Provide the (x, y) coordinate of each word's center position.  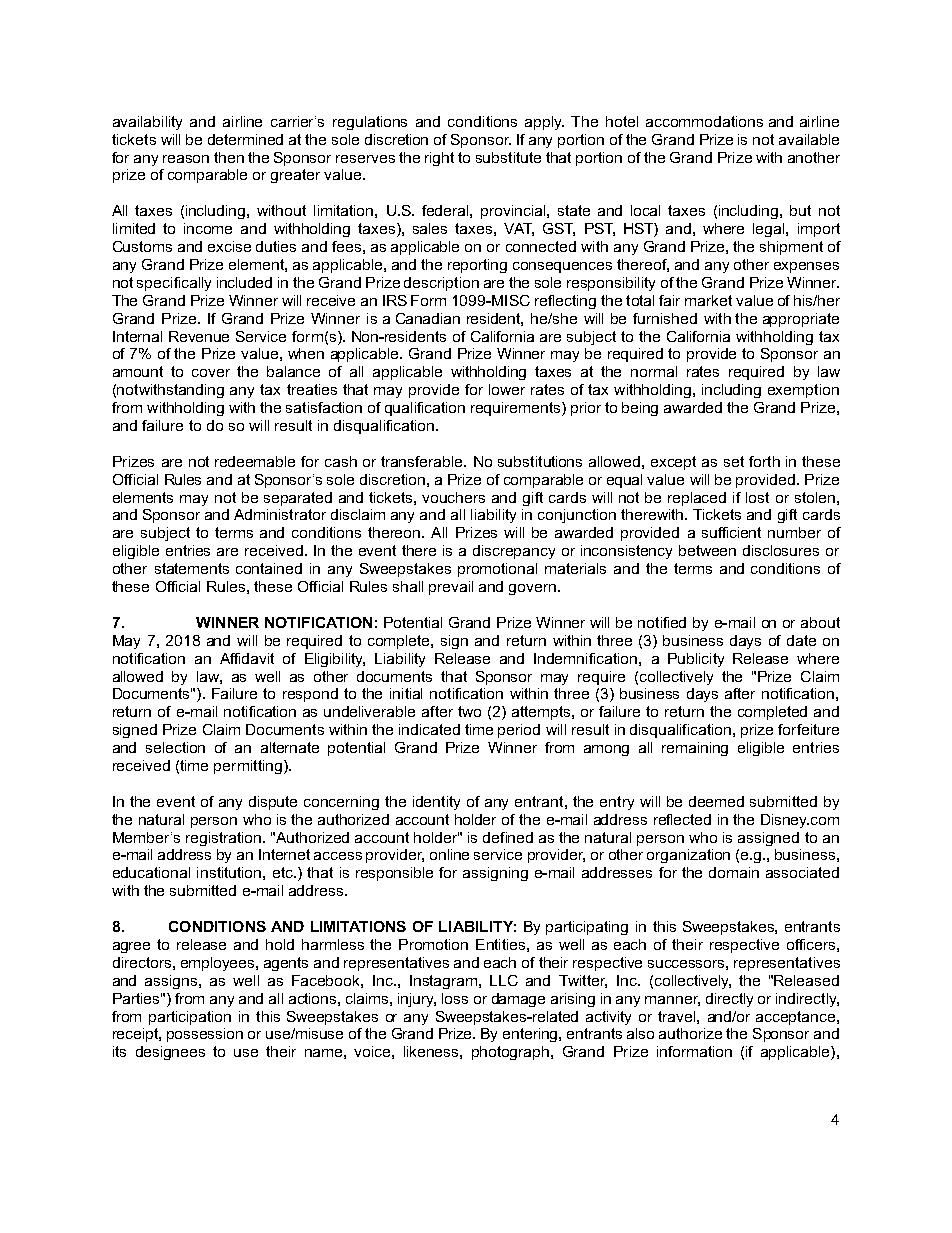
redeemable (255, 461)
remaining (695, 749)
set (734, 461)
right (439, 159)
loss (455, 998)
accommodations (704, 121)
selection (175, 747)
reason (186, 159)
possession (205, 1035)
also (640, 1033)
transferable (423, 461)
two (469, 711)
